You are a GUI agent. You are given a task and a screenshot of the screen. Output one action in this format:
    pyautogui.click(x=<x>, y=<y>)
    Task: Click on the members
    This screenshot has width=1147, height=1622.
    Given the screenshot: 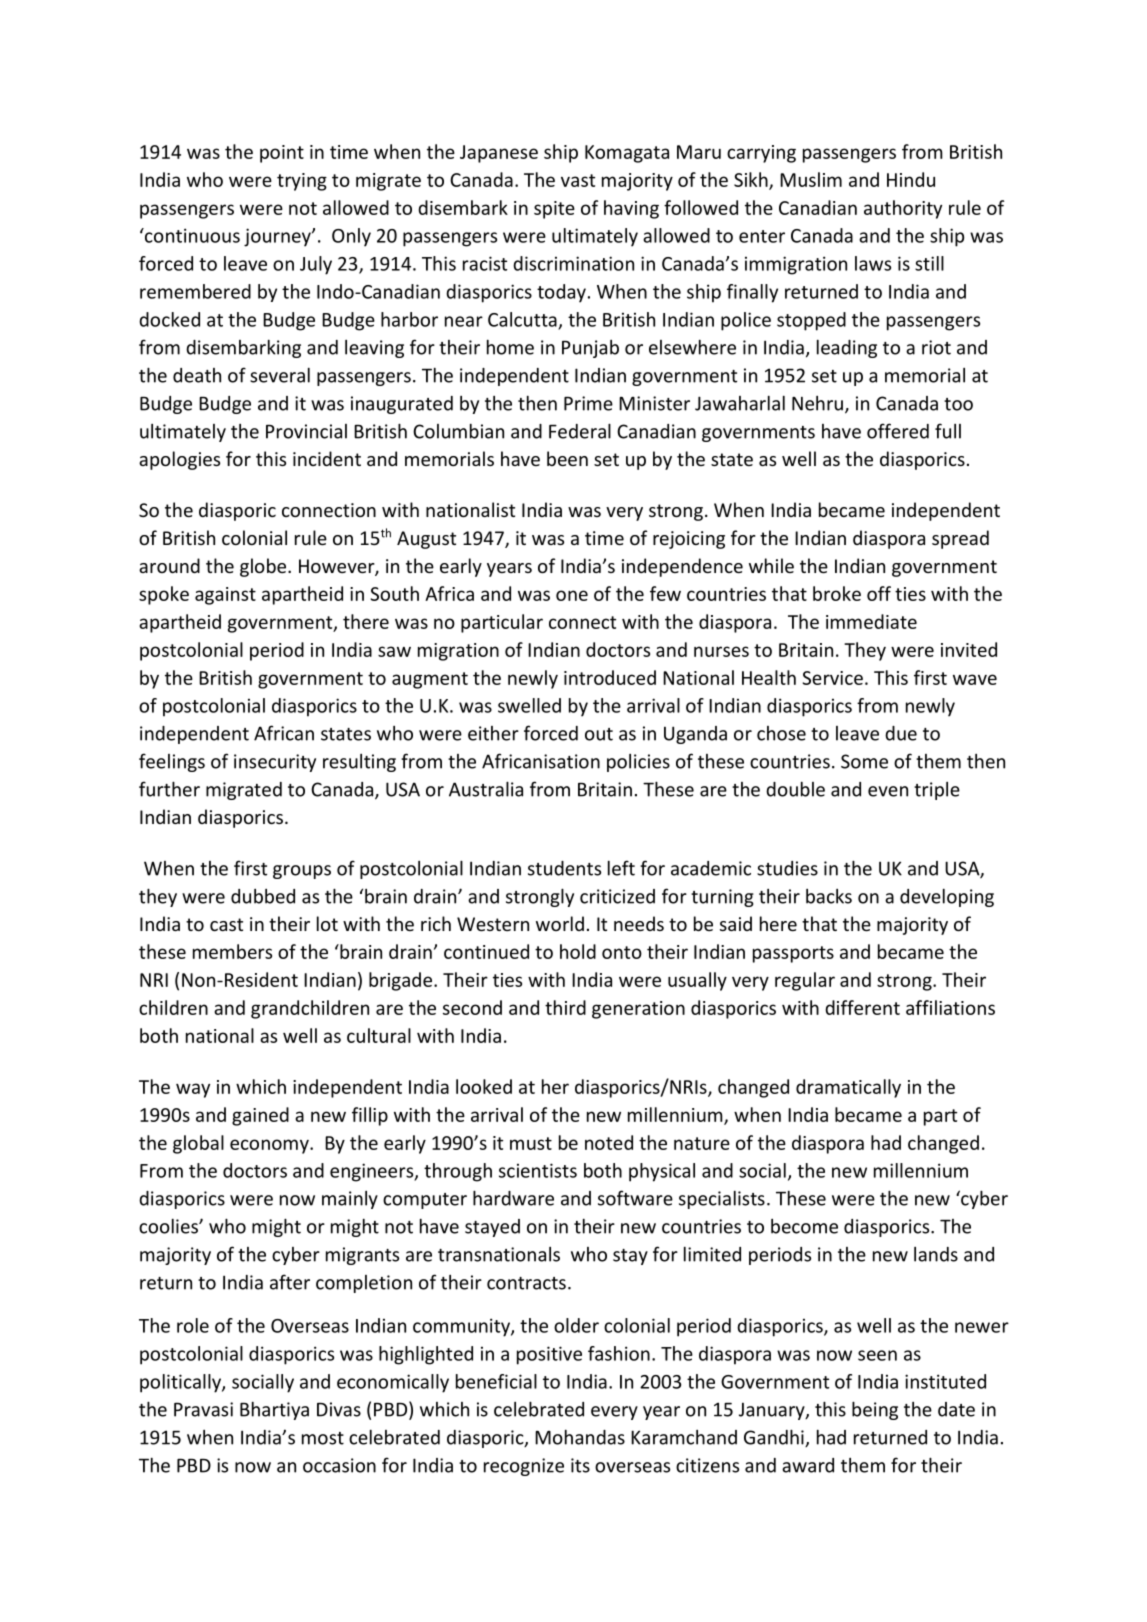 What is the action you would take?
    pyautogui.click(x=232, y=951)
